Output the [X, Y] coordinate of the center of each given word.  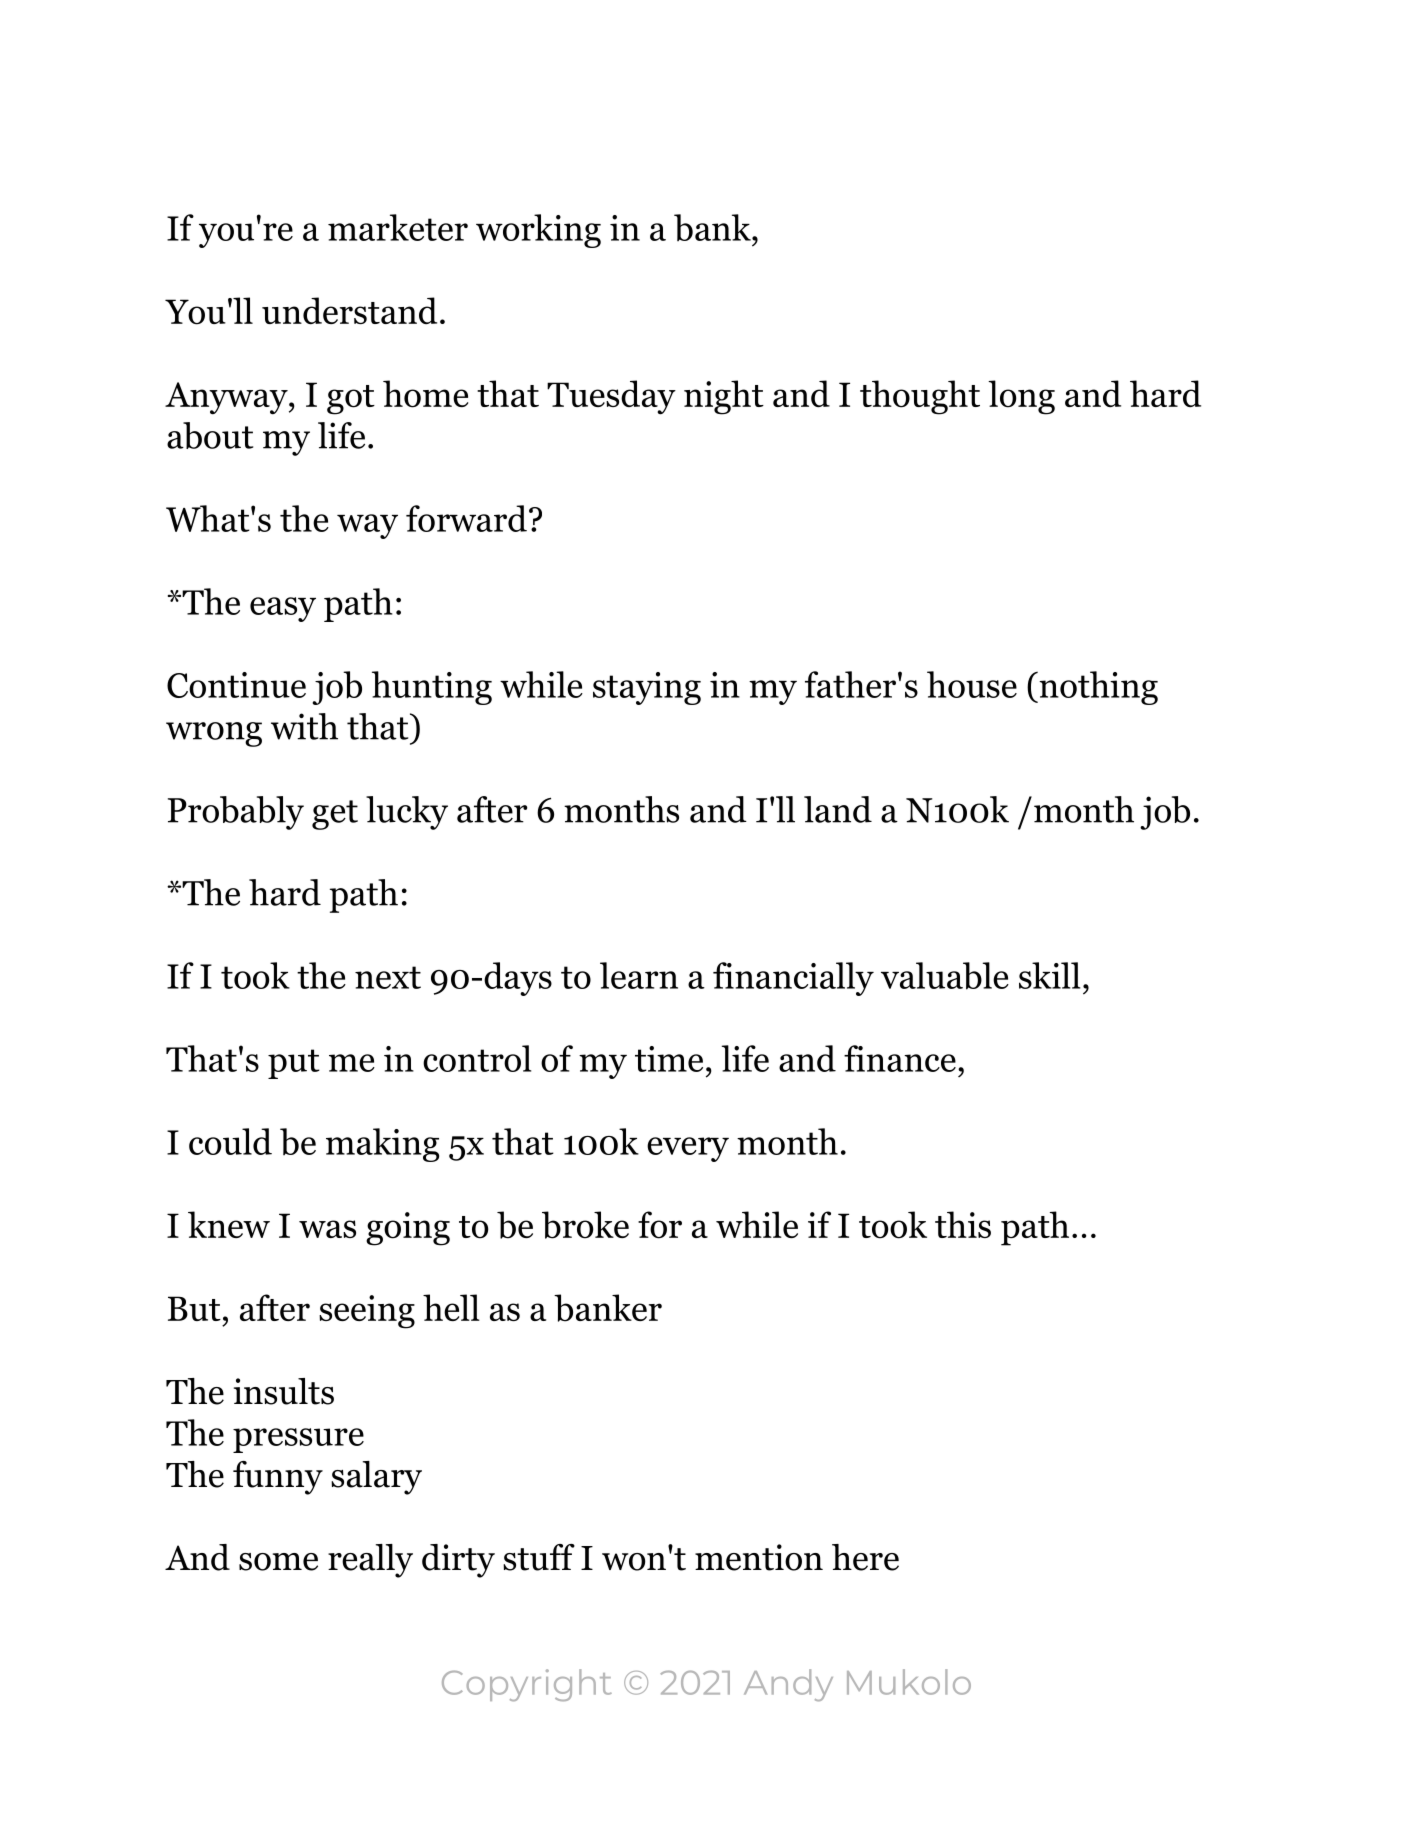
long [1021, 397]
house [972, 684]
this [963, 1224]
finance [900, 1058]
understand [349, 310]
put [294, 1064]
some [278, 1562]
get [335, 815]
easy [283, 609]
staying [647, 688]
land [838, 809]
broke [585, 1225]
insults [284, 1391]
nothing [1097, 688]
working [538, 231]
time [669, 1059]
